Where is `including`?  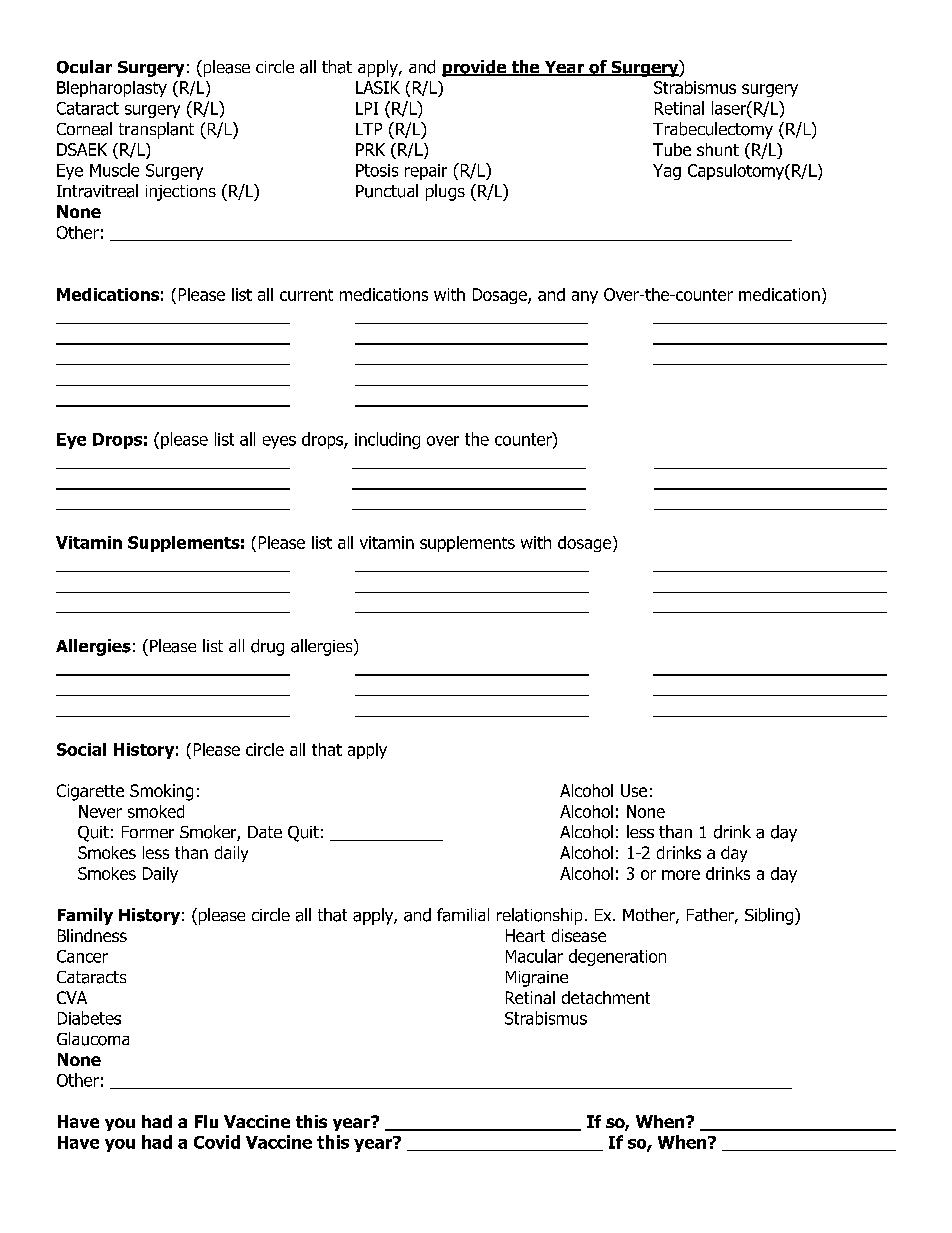
including is located at coordinates (387, 440).
